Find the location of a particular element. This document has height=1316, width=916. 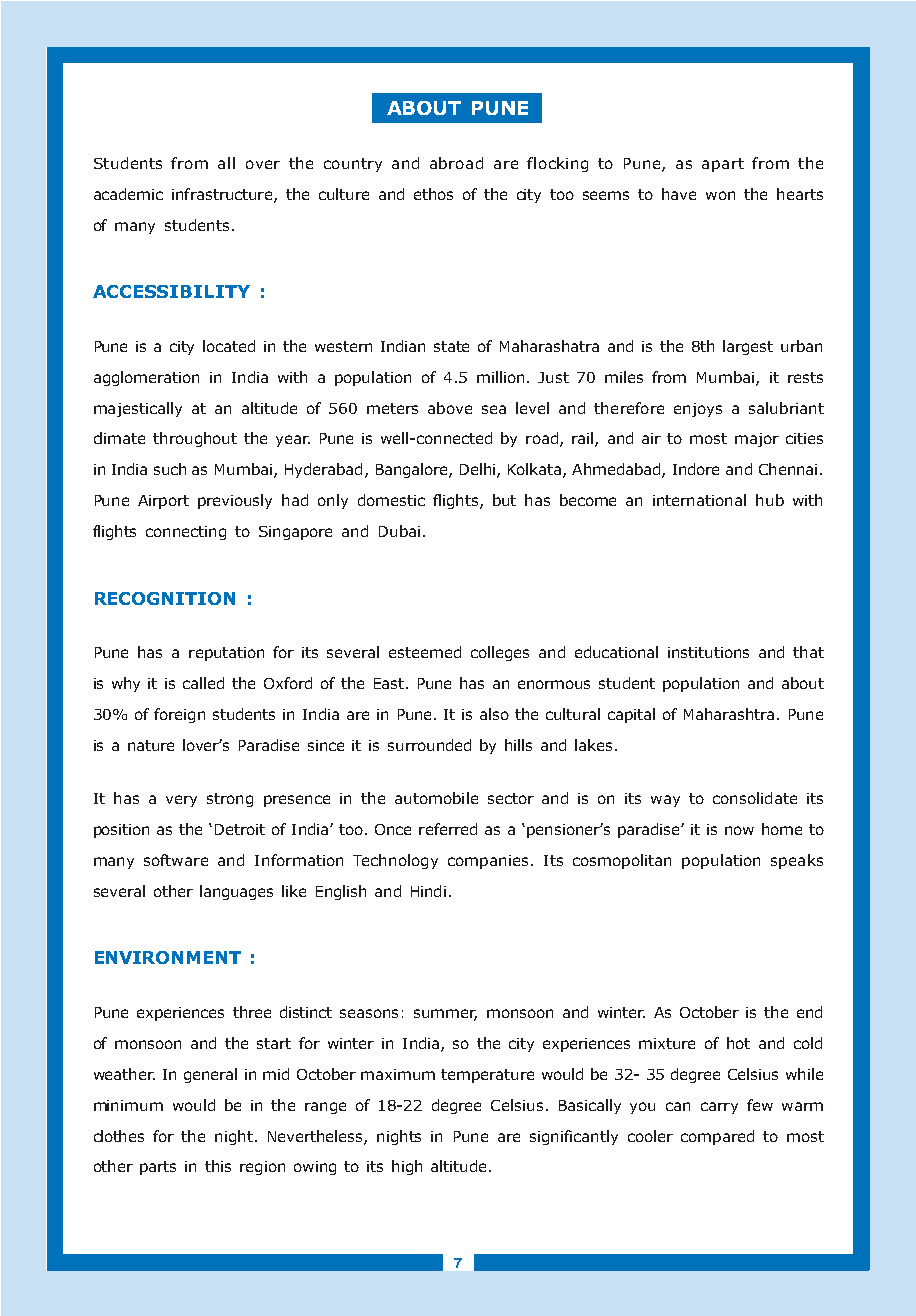

high is located at coordinates (407, 1167).
